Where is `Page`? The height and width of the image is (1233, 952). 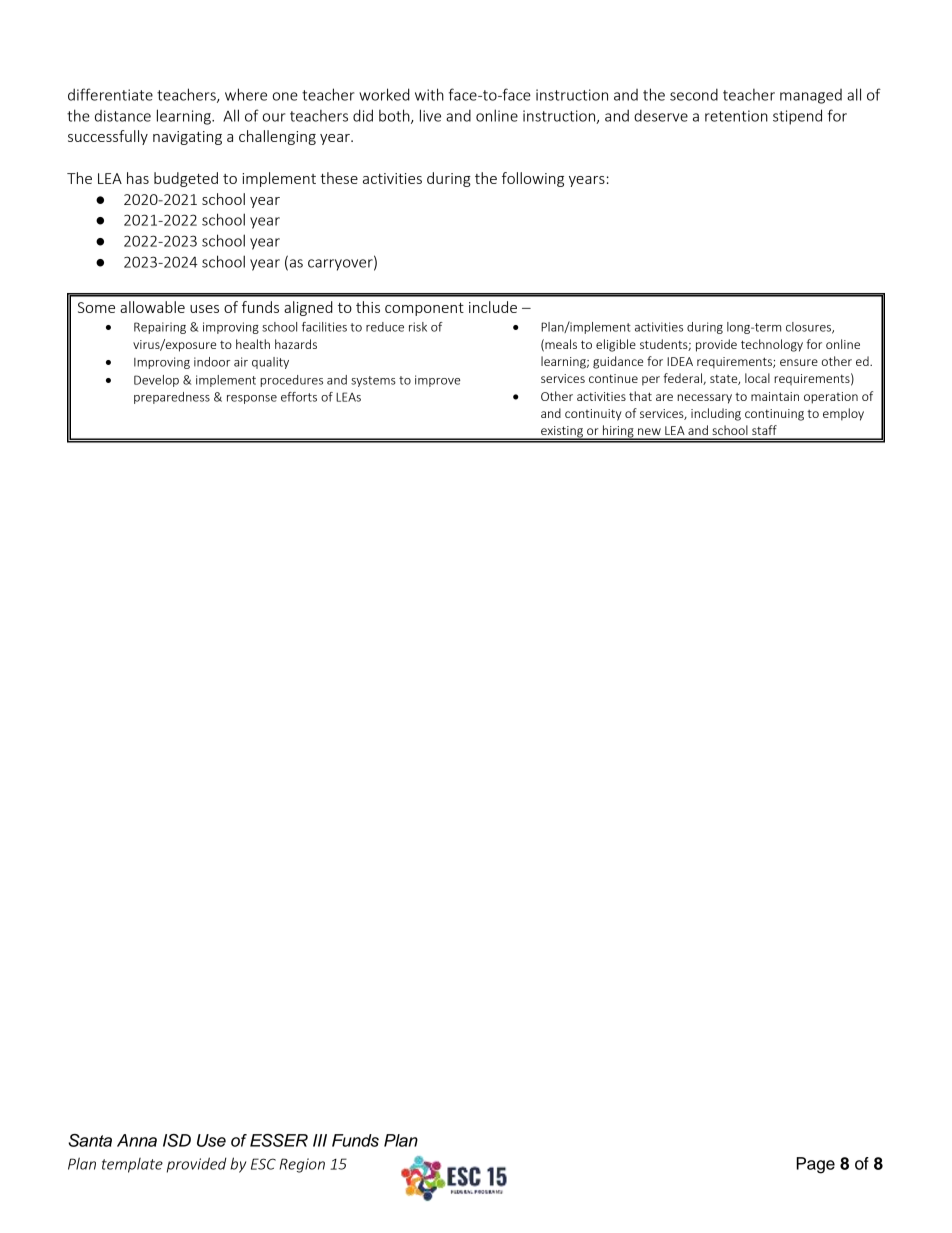 Page is located at coordinates (815, 1165).
